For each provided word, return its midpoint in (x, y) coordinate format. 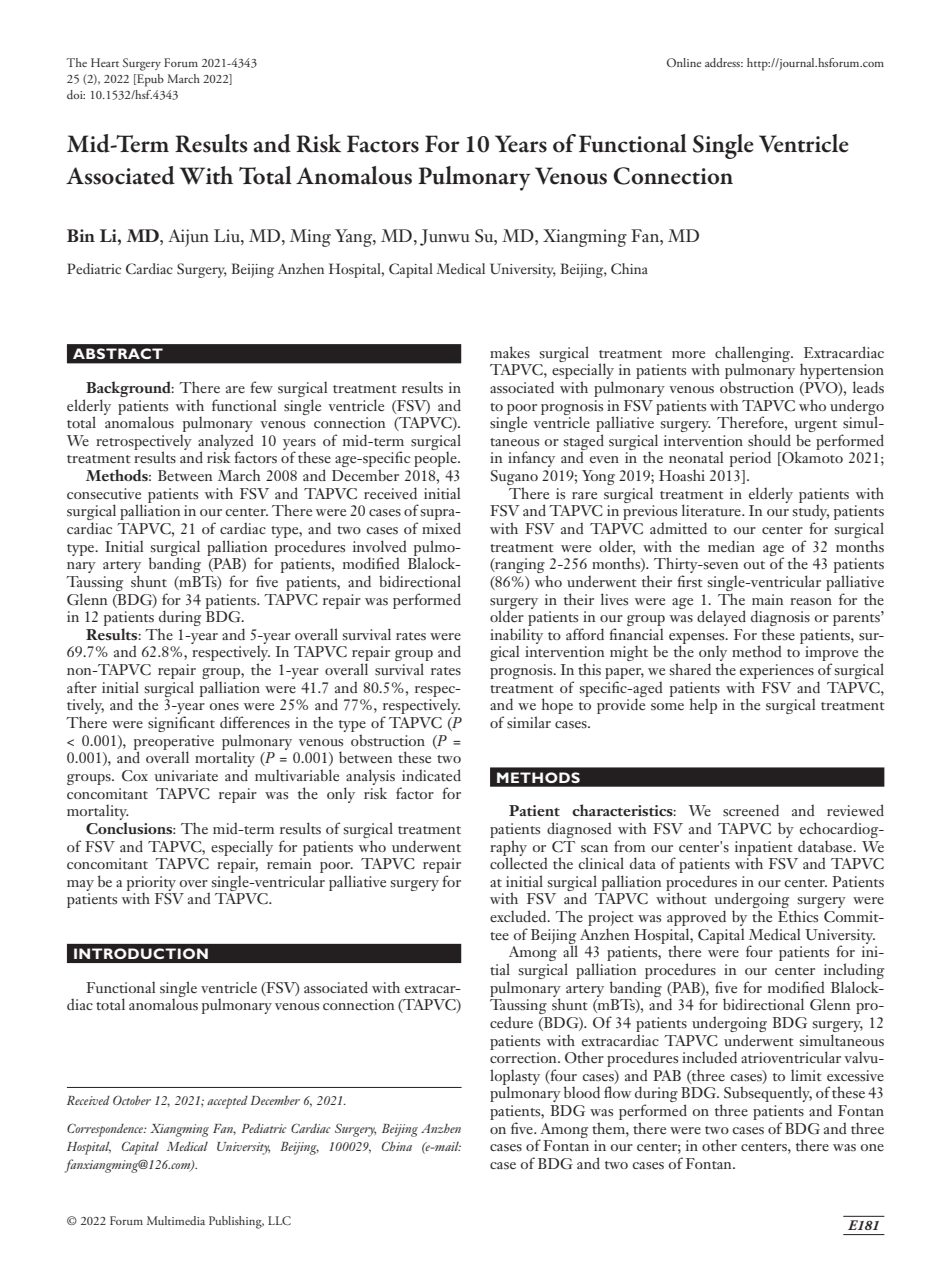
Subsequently (768, 1094)
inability (516, 636)
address (724, 62)
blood (582, 1092)
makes (510, 352)
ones (224, 706)
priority (151, 884)
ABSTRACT (118, 353)
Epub (149, 80)
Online (684, 62)
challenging (753, 355)
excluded (519, 916)
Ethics (798, 916)
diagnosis (780, 619)
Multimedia (176, 1220)
